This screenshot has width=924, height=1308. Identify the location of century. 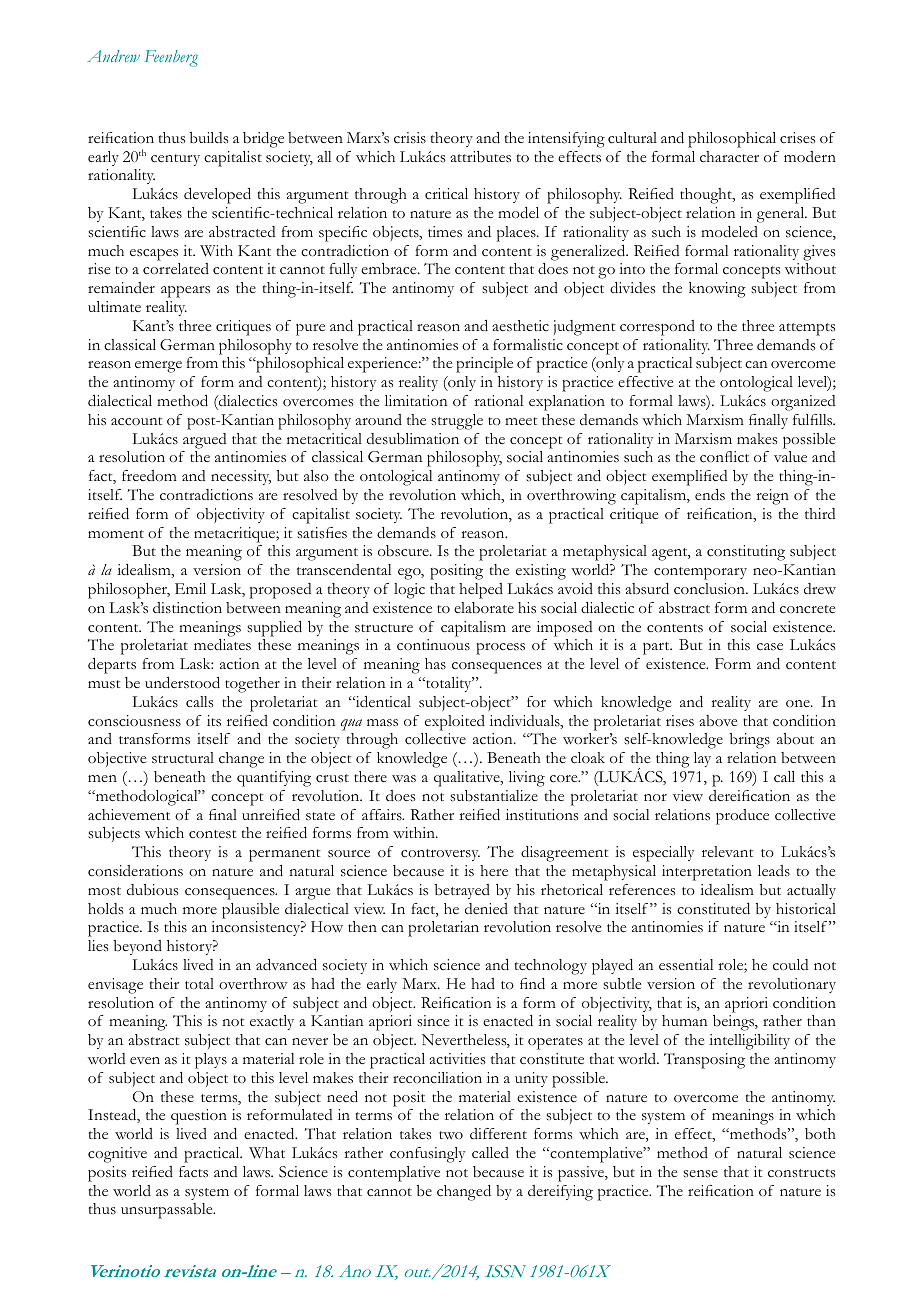
(175, 160).
